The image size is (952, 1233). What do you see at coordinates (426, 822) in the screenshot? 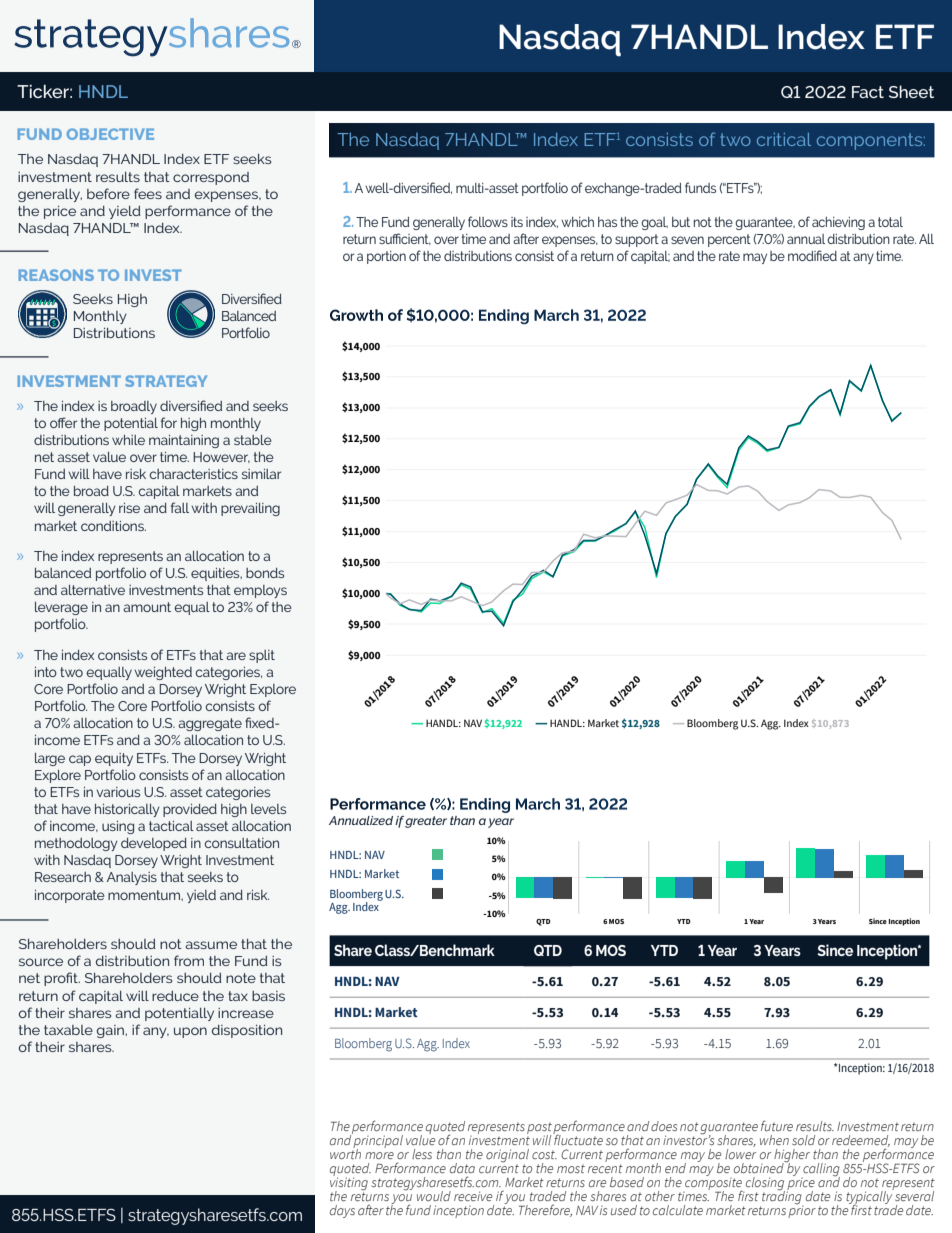
I see `greater` at bounding box center [426, 822].
